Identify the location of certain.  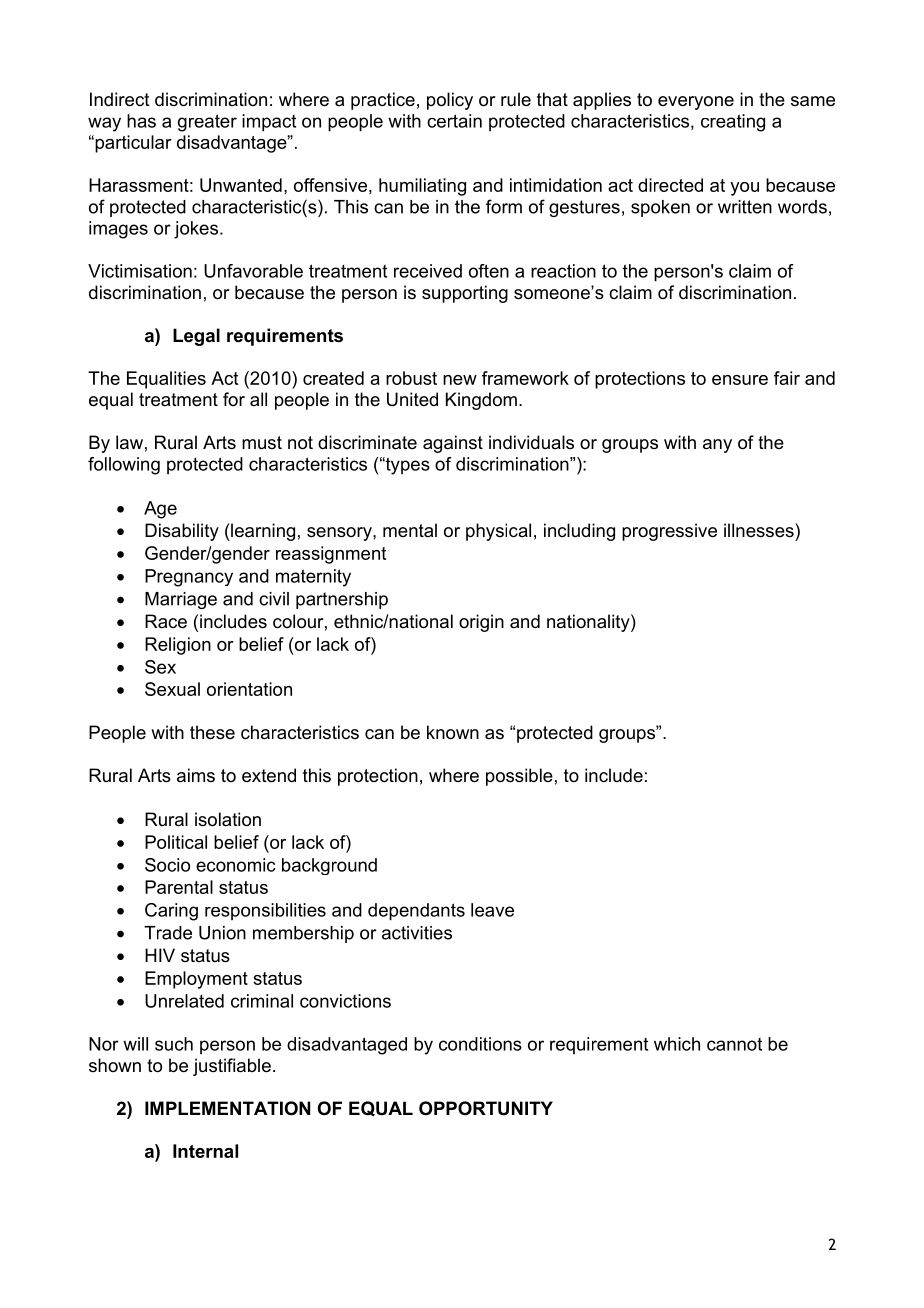
(454, 121).
